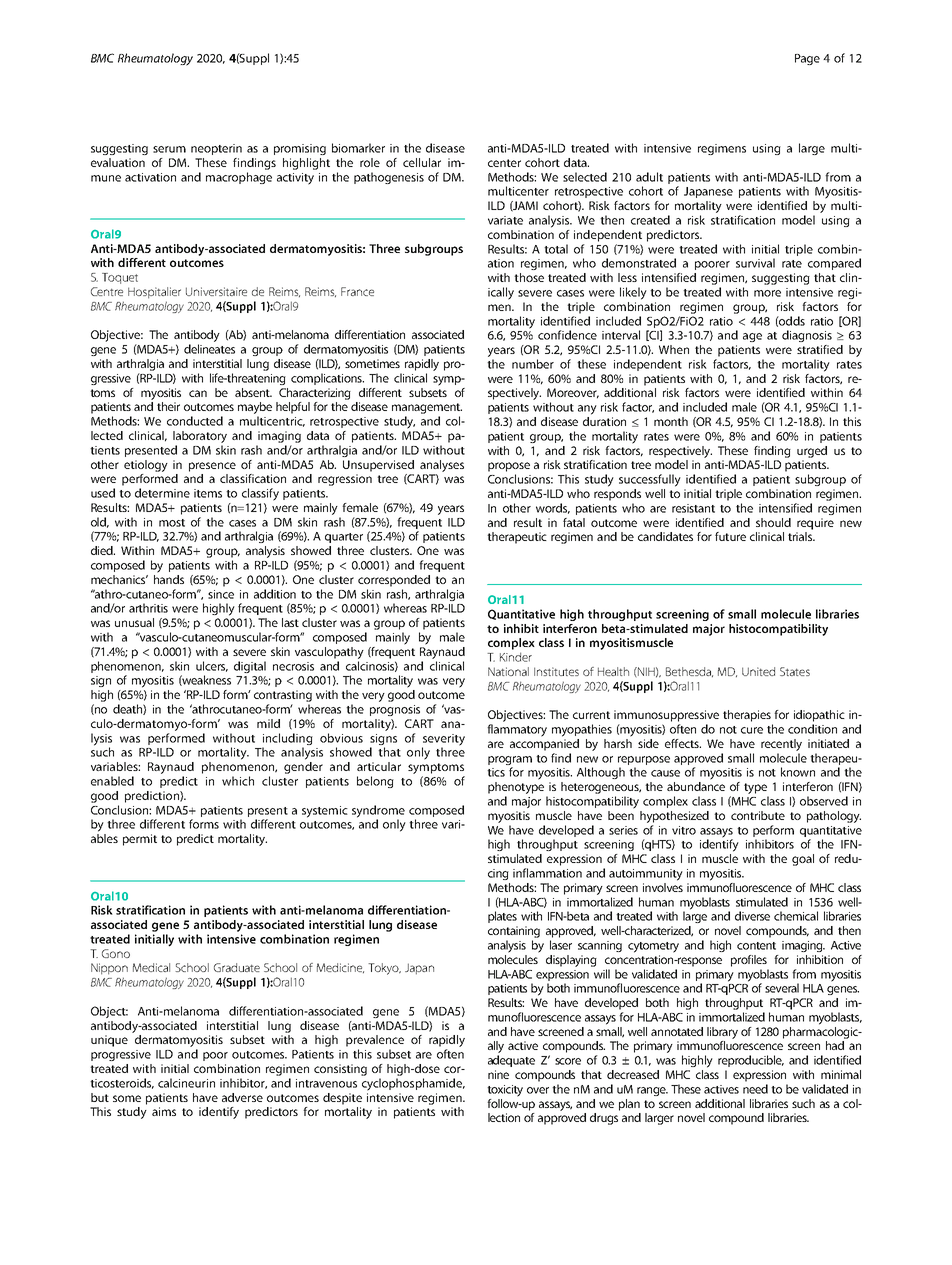 Image resolution: width=952 pixels, height=1265 pixels. What do you see at coordinates (758, 815) in the document?
I see `contribute` at bounding box center [758, 815].
